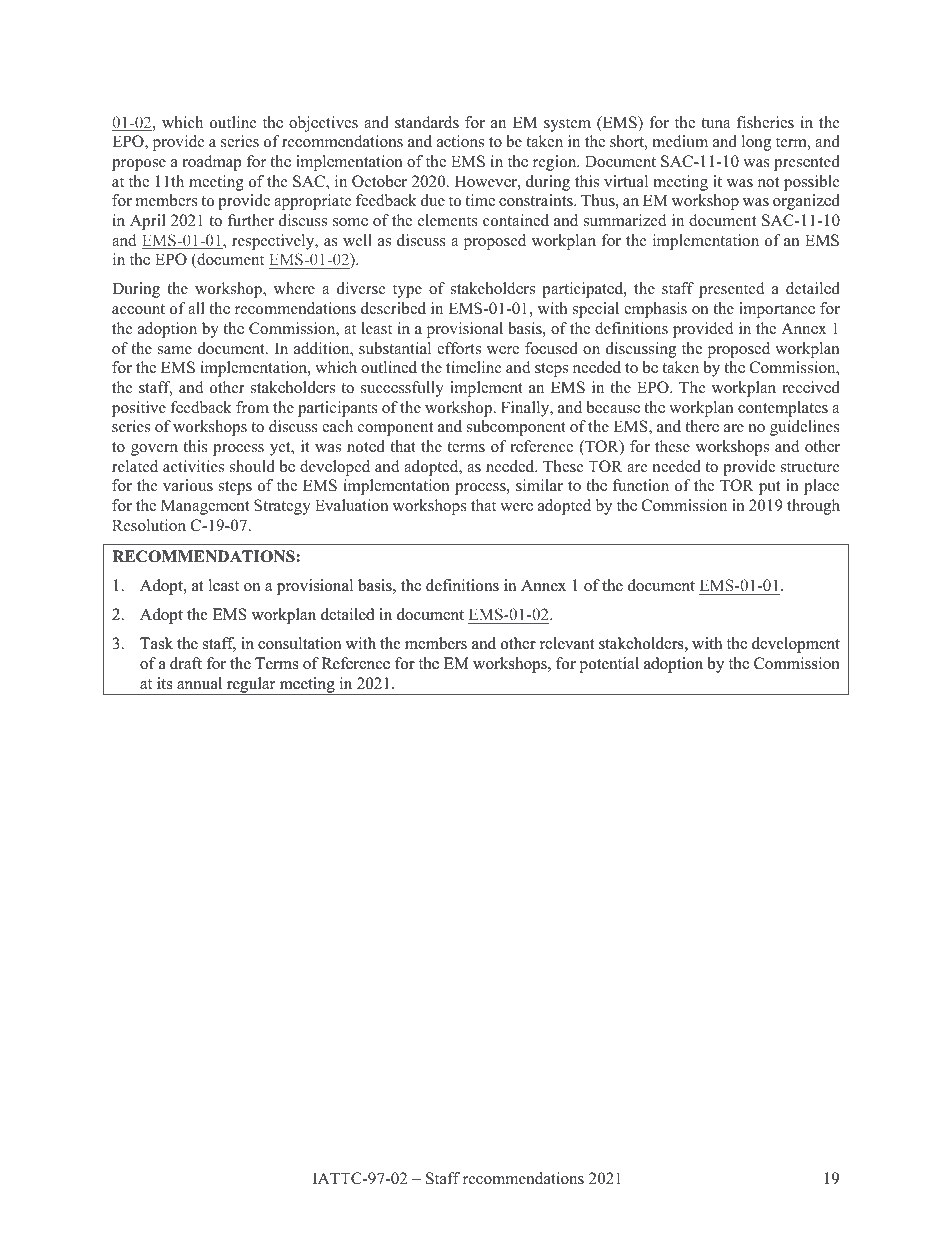 The height and width of the screenshot is (1233, 952). I want to click on contemplates, so click(783, 409).
